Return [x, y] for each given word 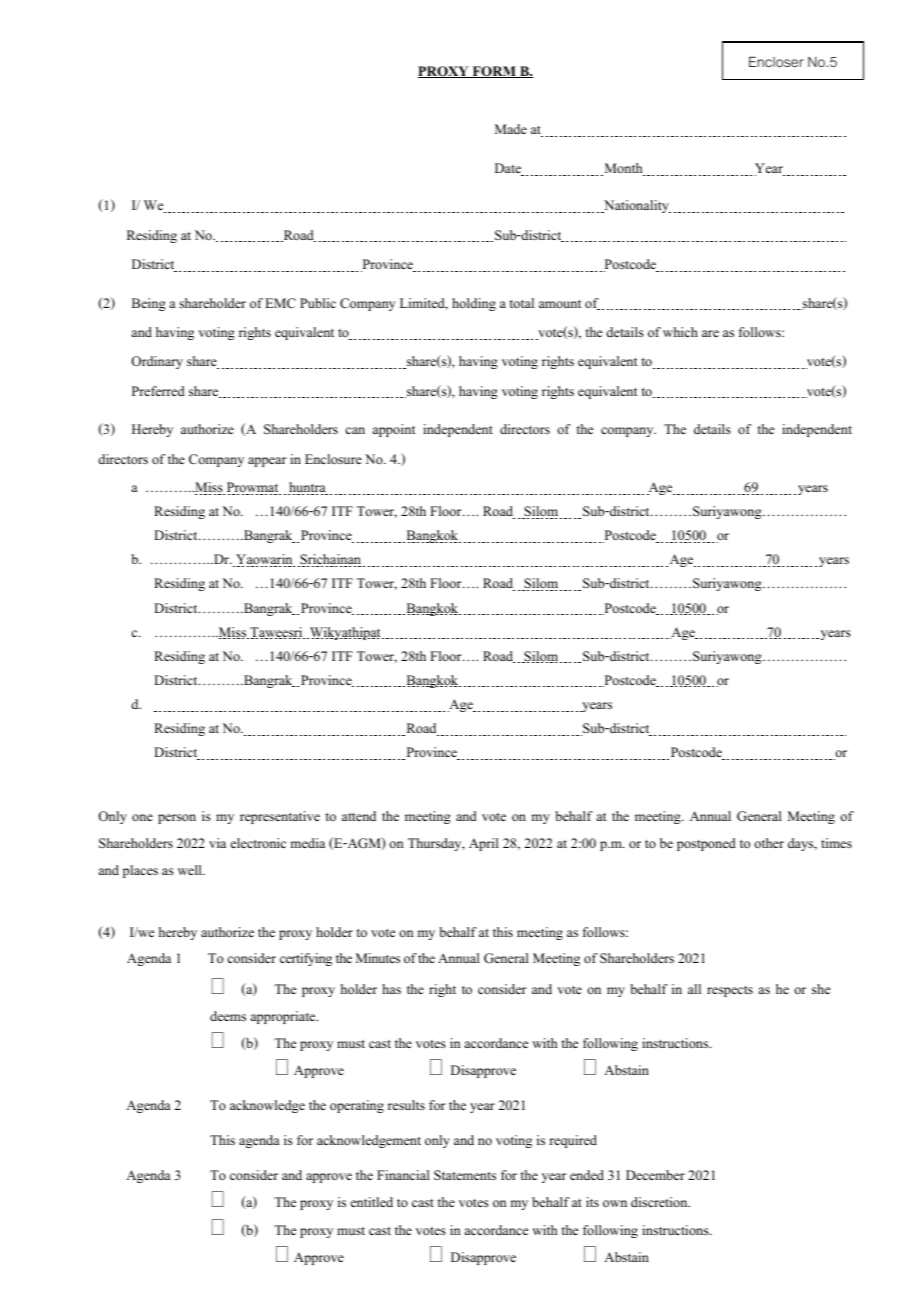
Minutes [378, 958]
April [484, 844]
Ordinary [157, 362]
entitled [372, 1202]
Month [623, 169]
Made [511, 129]
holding [474, 304]
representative [280, 817]
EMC [280, 303]
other [769, 843]
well [191, 870]
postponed [706, 844]
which [680, 332]
